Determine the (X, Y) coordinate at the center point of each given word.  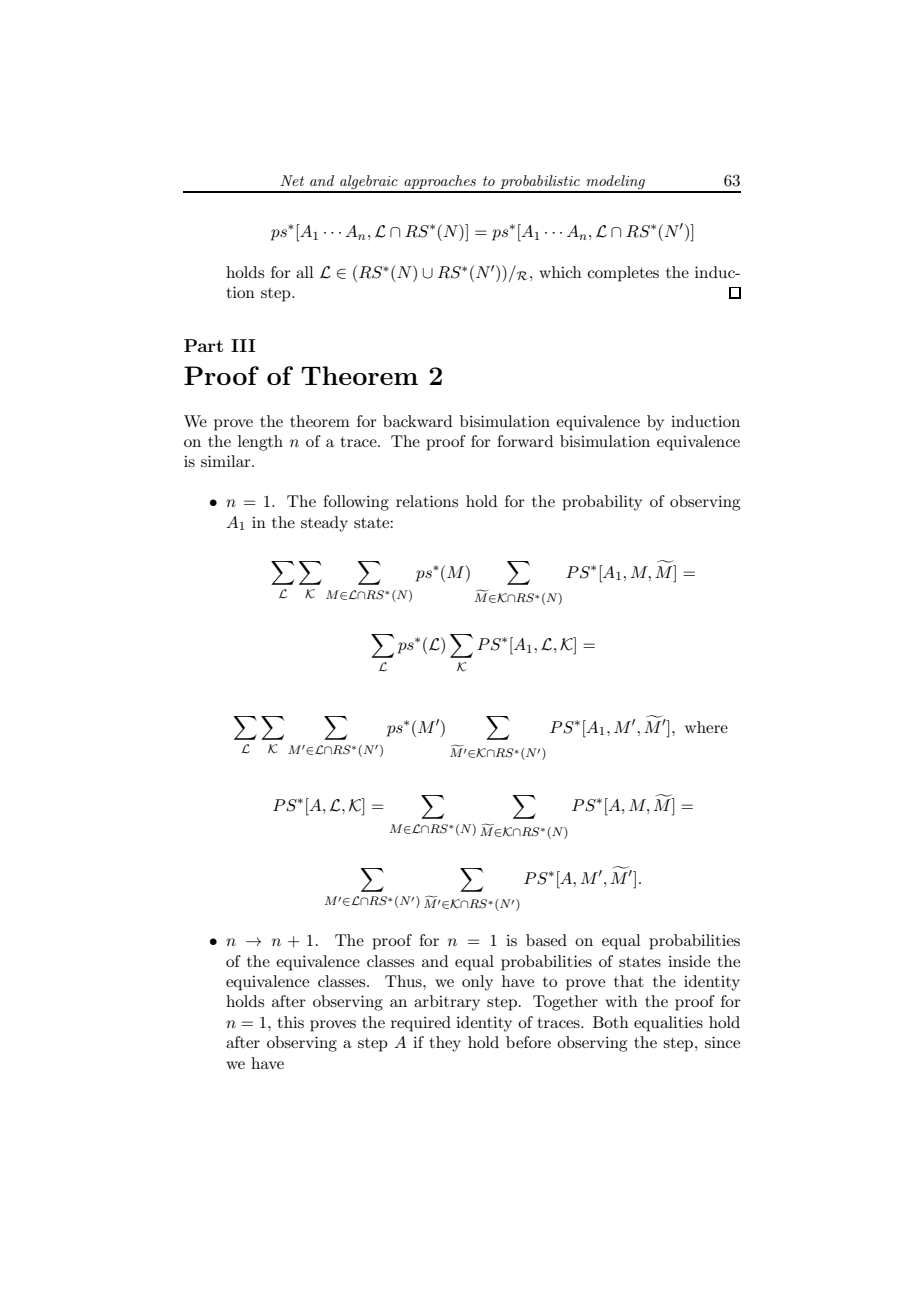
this (291, 1022)
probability (602, 503)
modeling (616, 183)
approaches (440, 183)
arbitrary (447, 1003)
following (356, 503)
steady (324, 524)
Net (292, 180)
